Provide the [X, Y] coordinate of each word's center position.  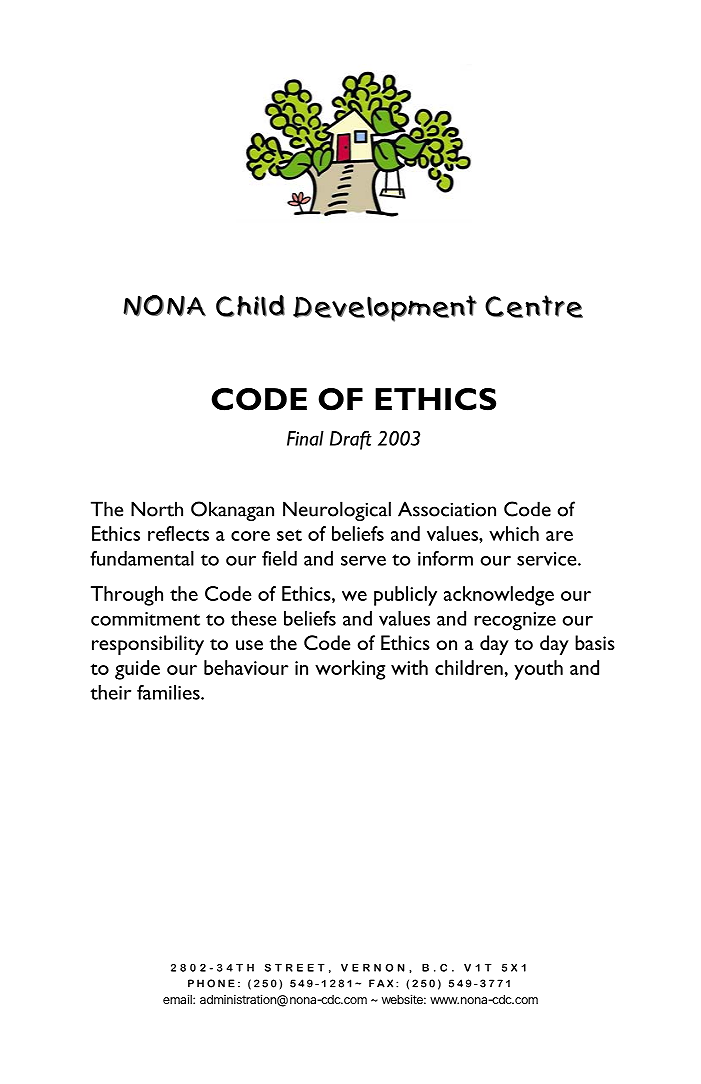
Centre [534, 306]
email [178, 999]
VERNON [373, 967]
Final [305, 438]
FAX [381, 983]
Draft [351, 440]
